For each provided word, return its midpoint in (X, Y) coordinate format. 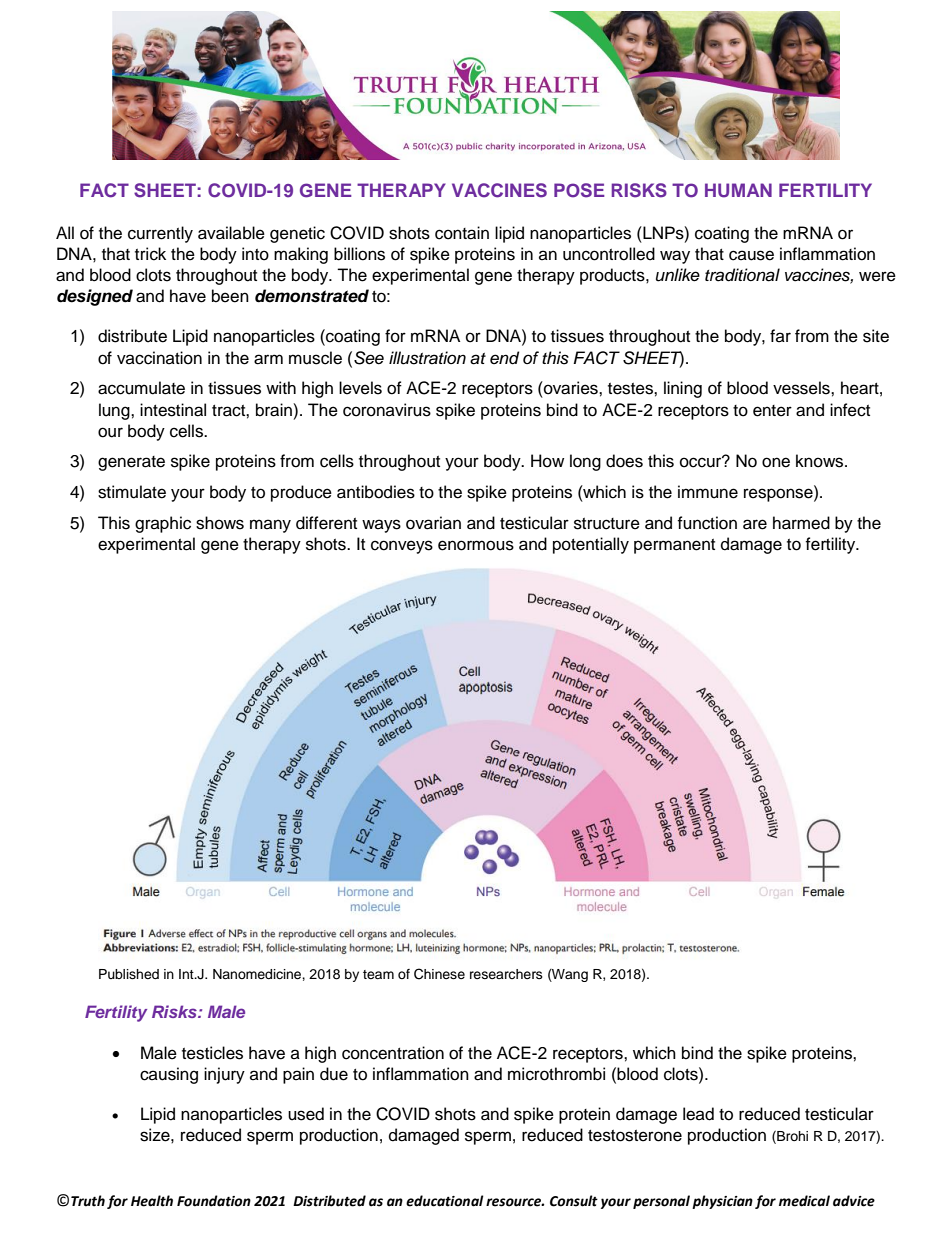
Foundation (214, 1201)
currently (160, 234)
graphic (163, 524)
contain (462, 233)
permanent (674, 546)
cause (751, 255)
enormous (476, 545)
